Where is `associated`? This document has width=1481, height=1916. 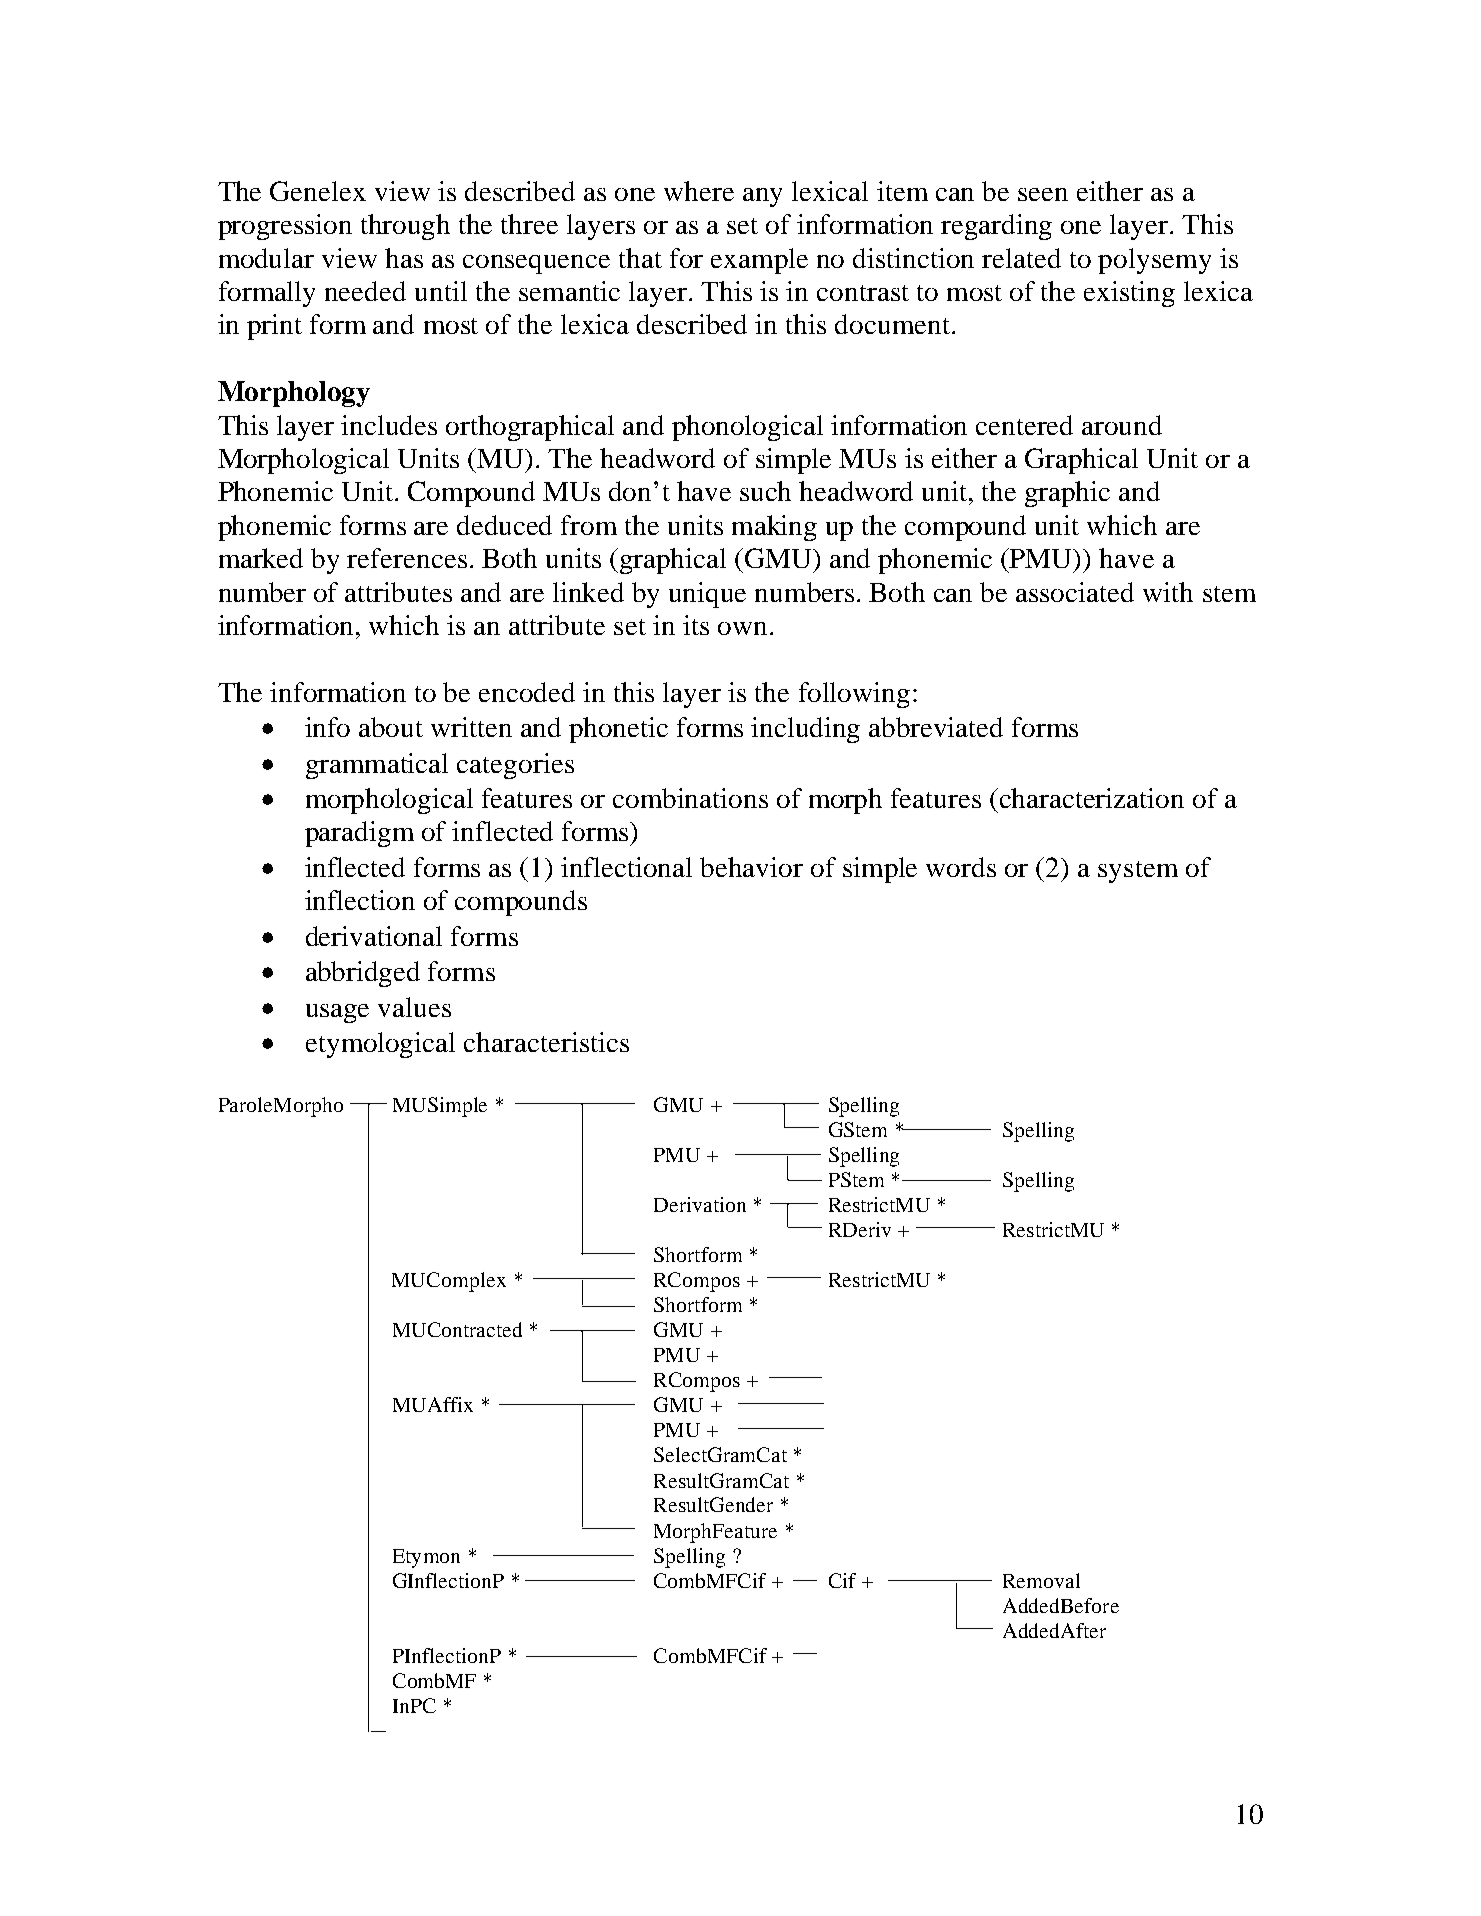 associated is located at coordinates (1075, 592).
